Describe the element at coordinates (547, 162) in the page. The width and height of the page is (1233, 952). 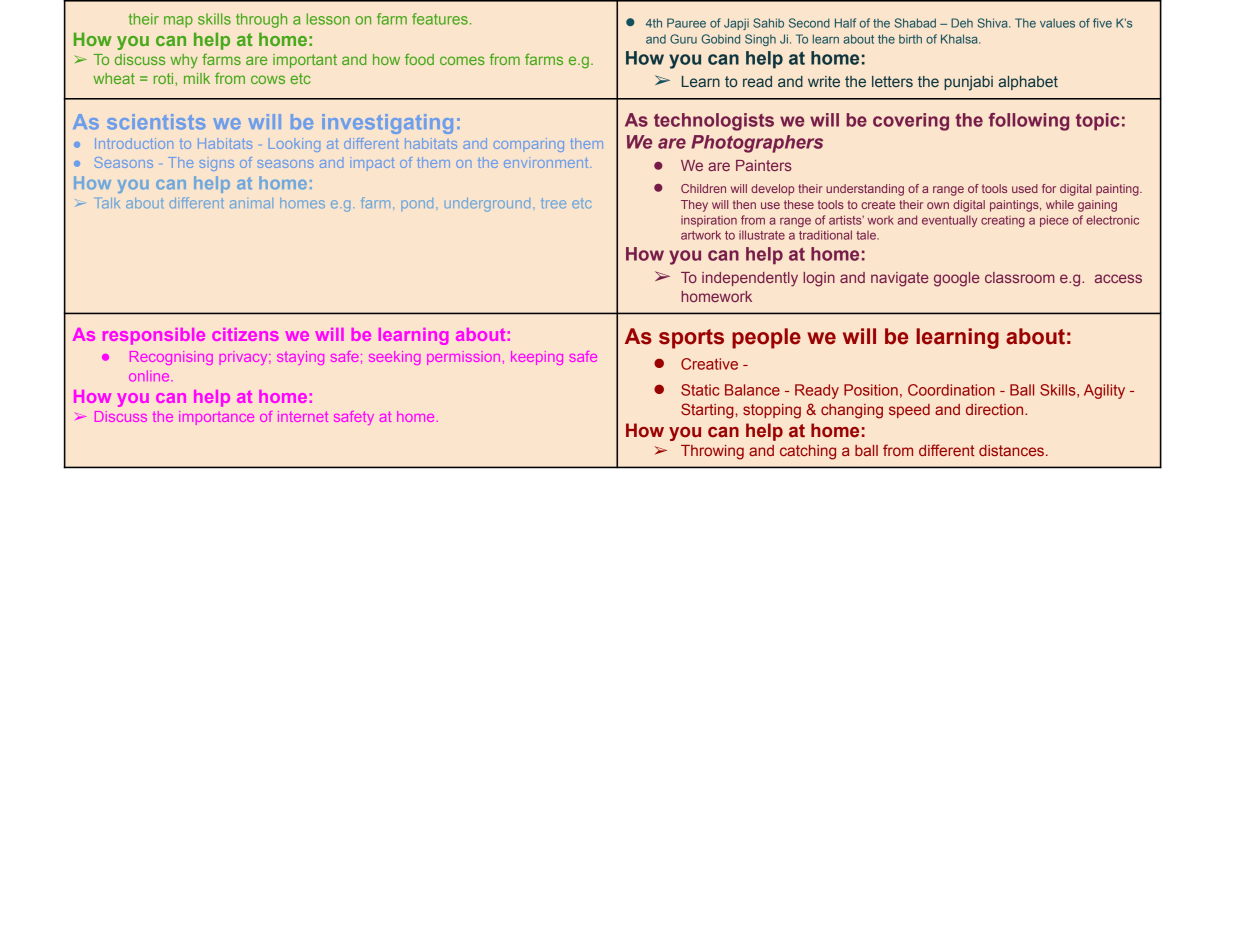
I see `environment` at that location.
